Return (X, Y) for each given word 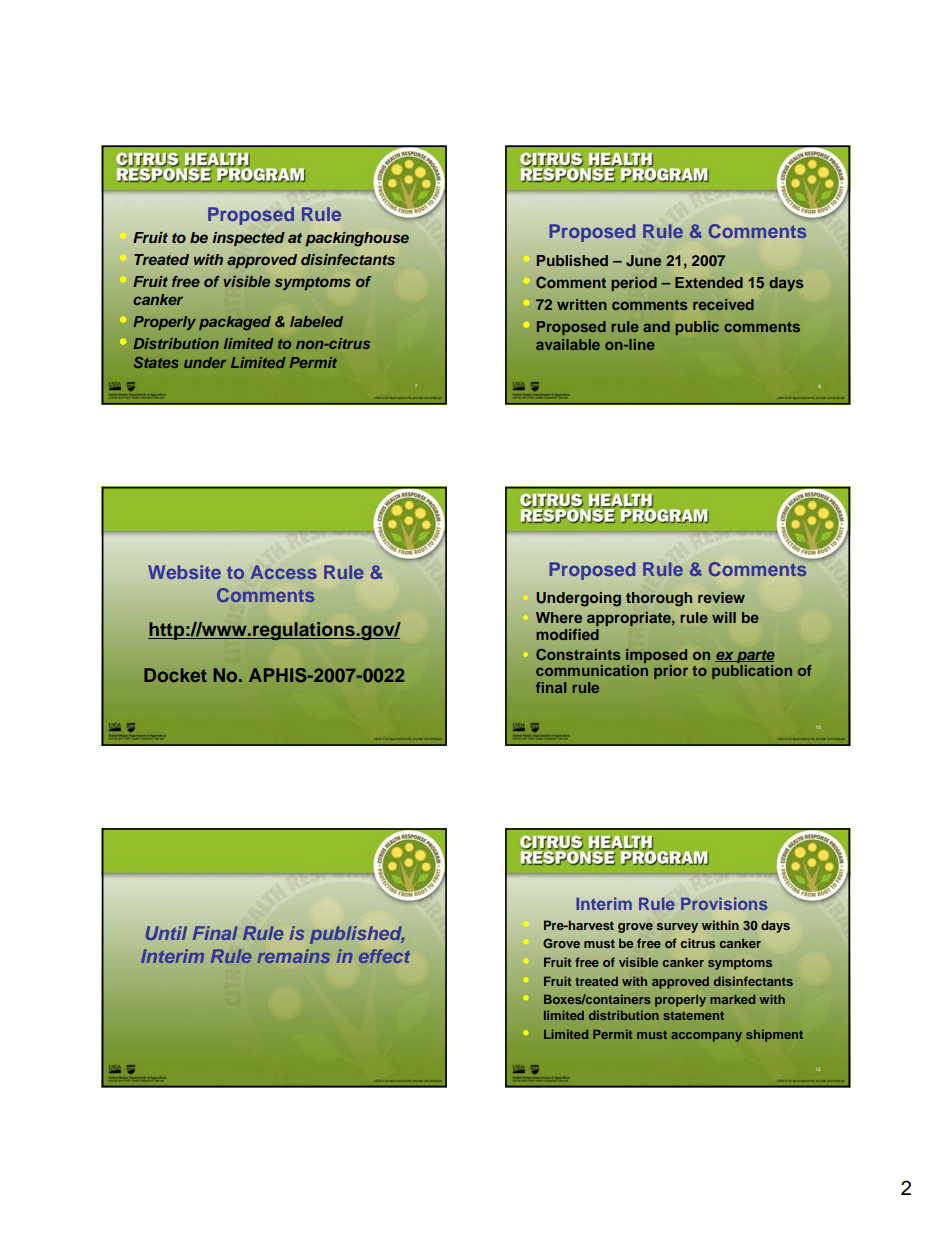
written (582, 304)
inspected (249, 239)
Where (559, 617)
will (724, 617)
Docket (175, 675)
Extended (709, 282)
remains (294, 956)
